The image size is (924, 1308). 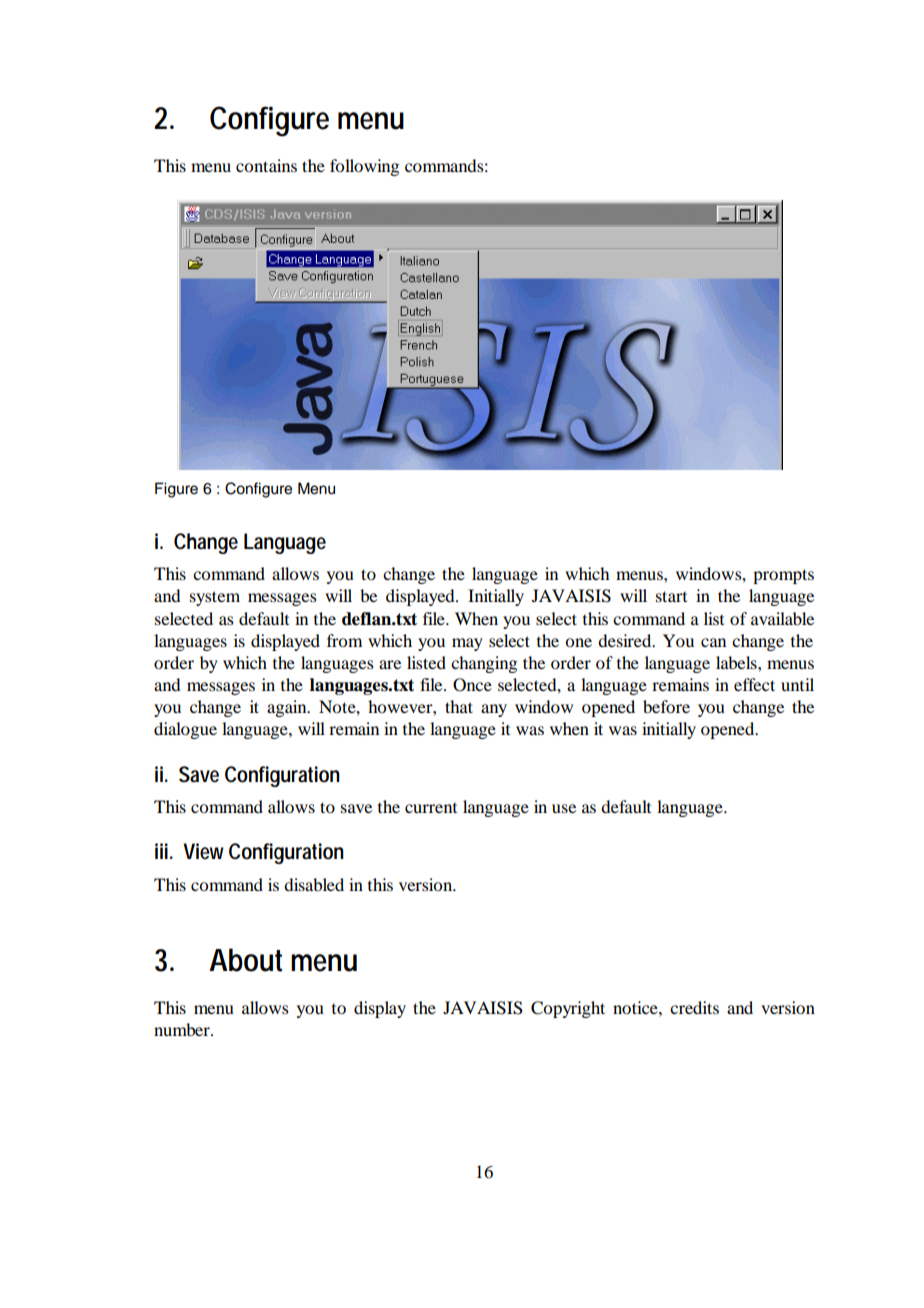 What do you see at coordinates (568, 1009) in the page?
I see `Copyright` at bounding box center [568, 1009].
